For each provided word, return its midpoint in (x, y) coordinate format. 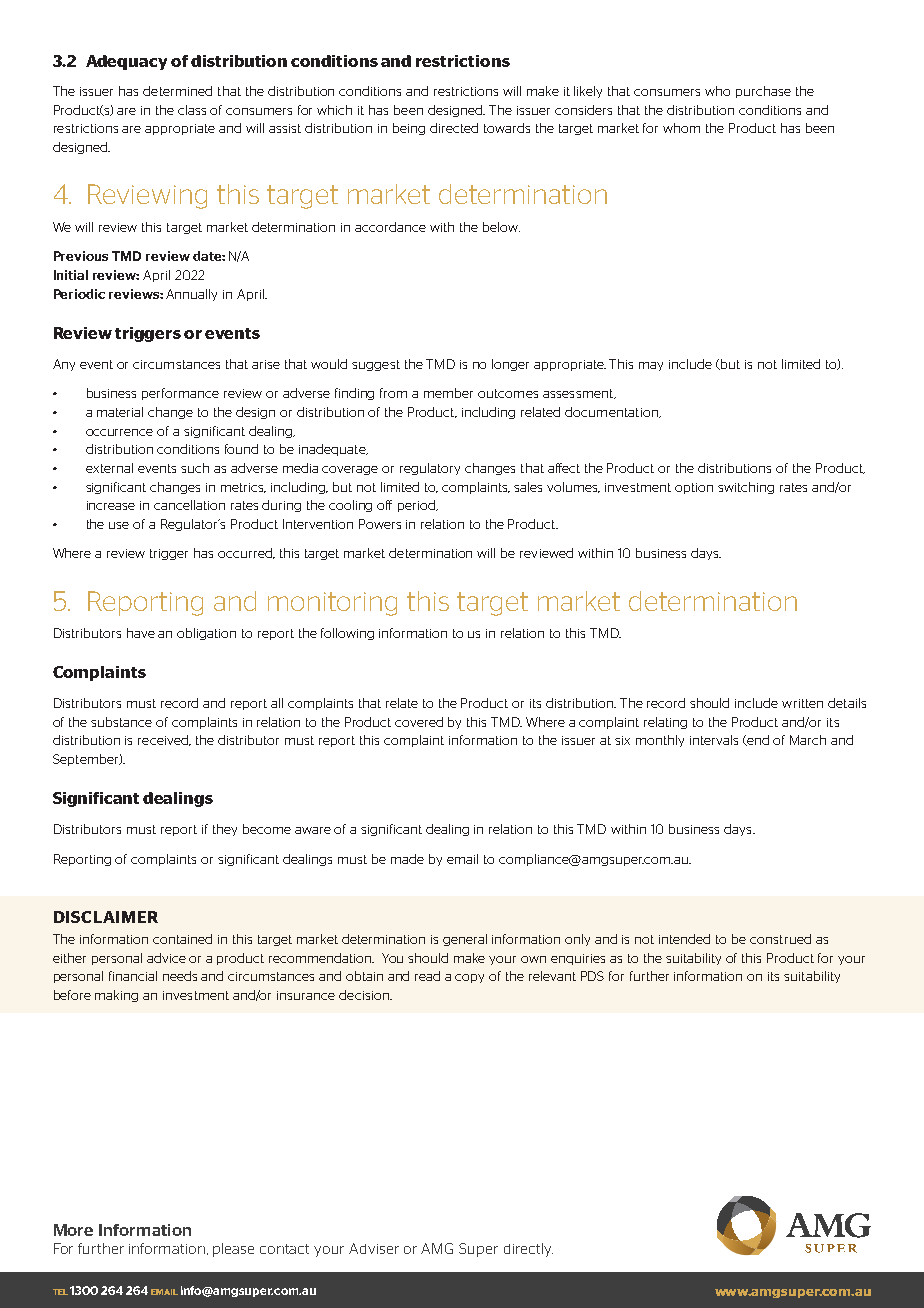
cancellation (189, 505)
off (384, 505)
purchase (763, 92)
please (233, 1250)
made (407, 859)
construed (780, 939)
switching (746, 488)
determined (177, 91)
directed (454, 128)
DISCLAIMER (106, 917)
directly (528, 1250)
